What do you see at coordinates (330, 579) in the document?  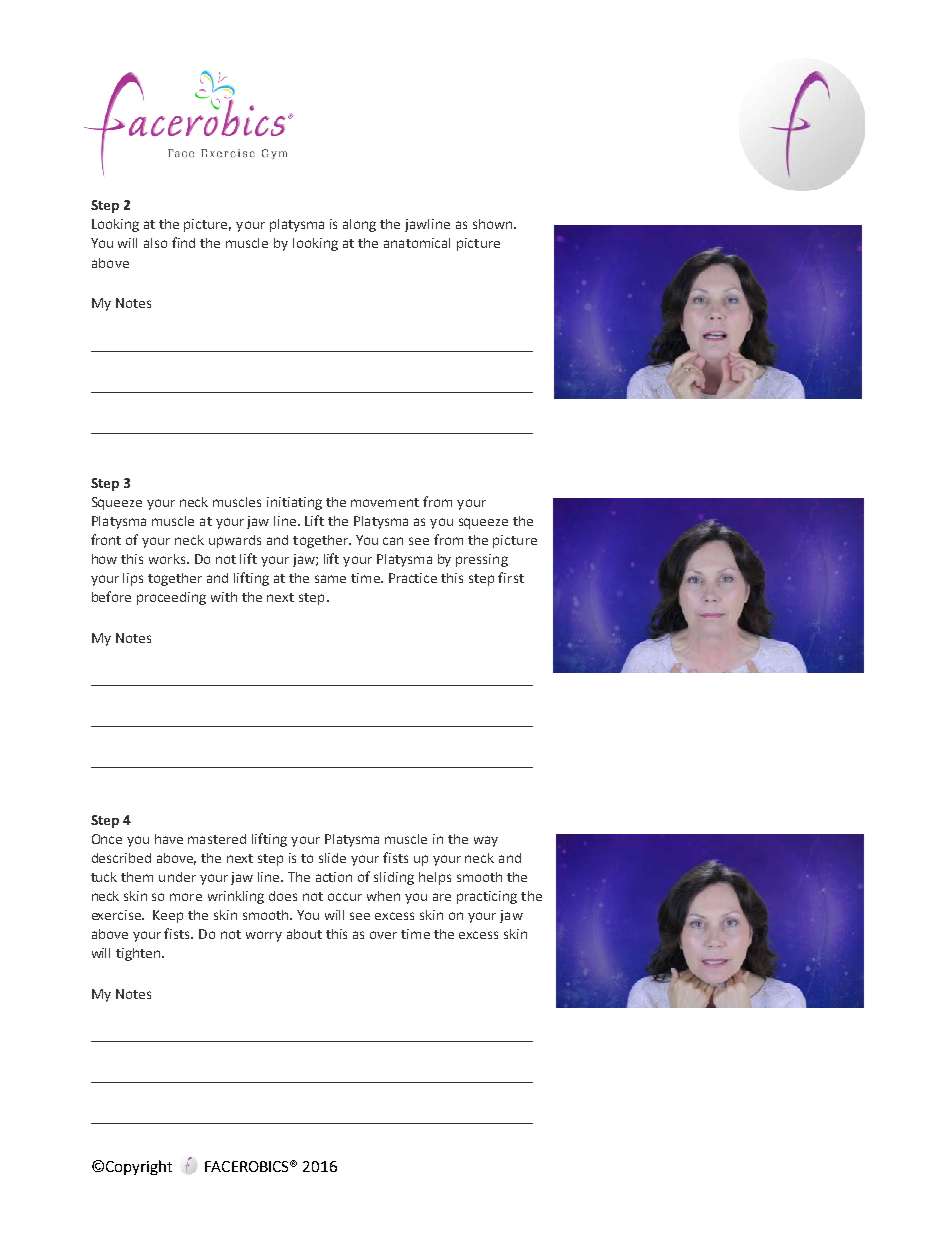 I see `same` at bounding box center [330, 579].
